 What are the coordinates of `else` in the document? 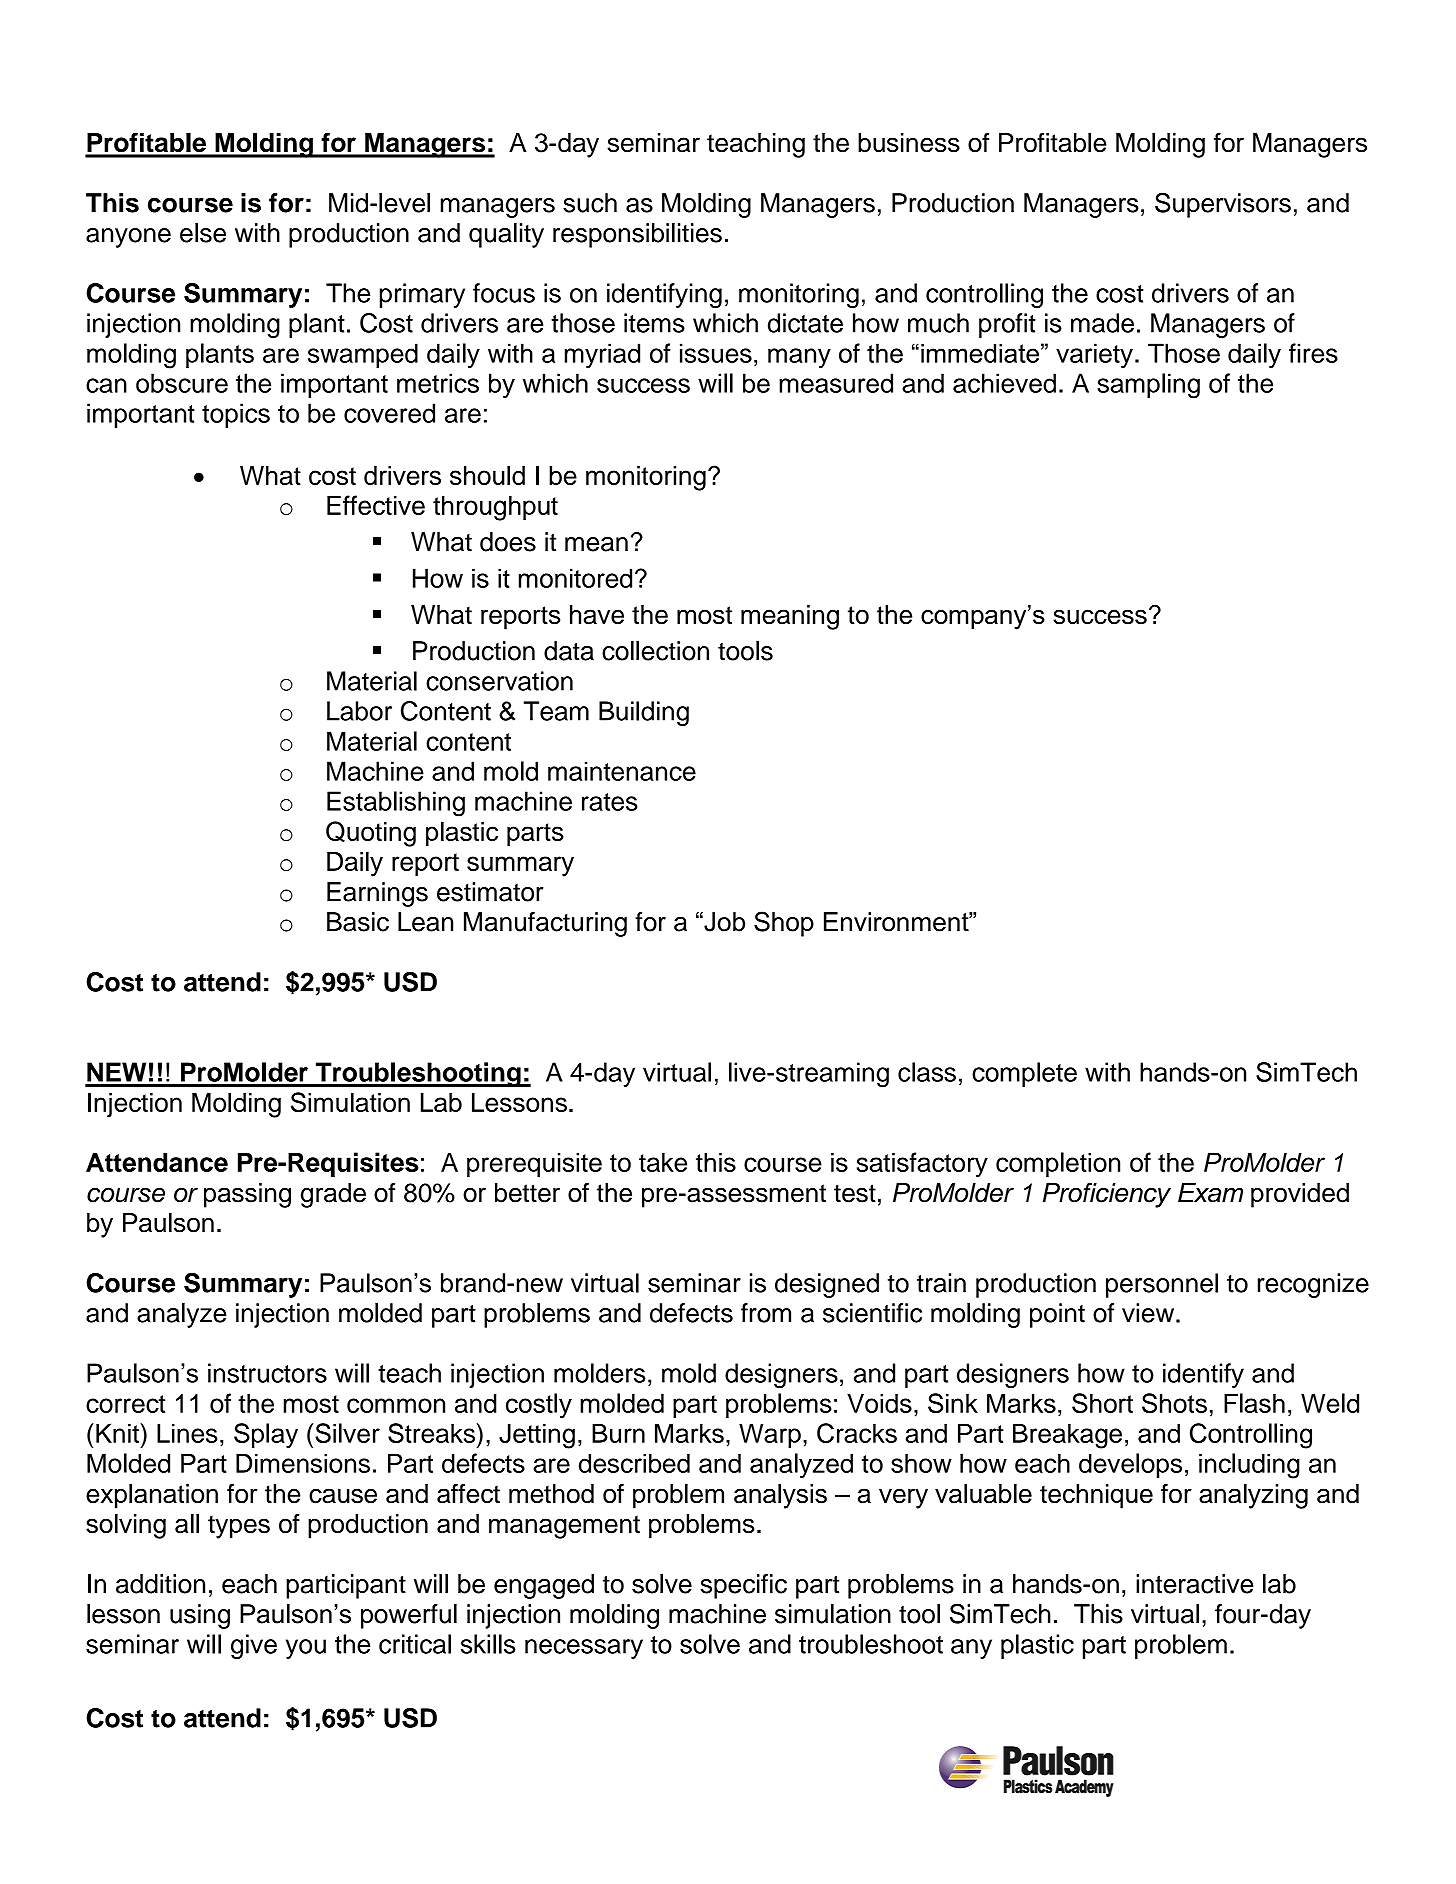 It's located at (203, 233).
